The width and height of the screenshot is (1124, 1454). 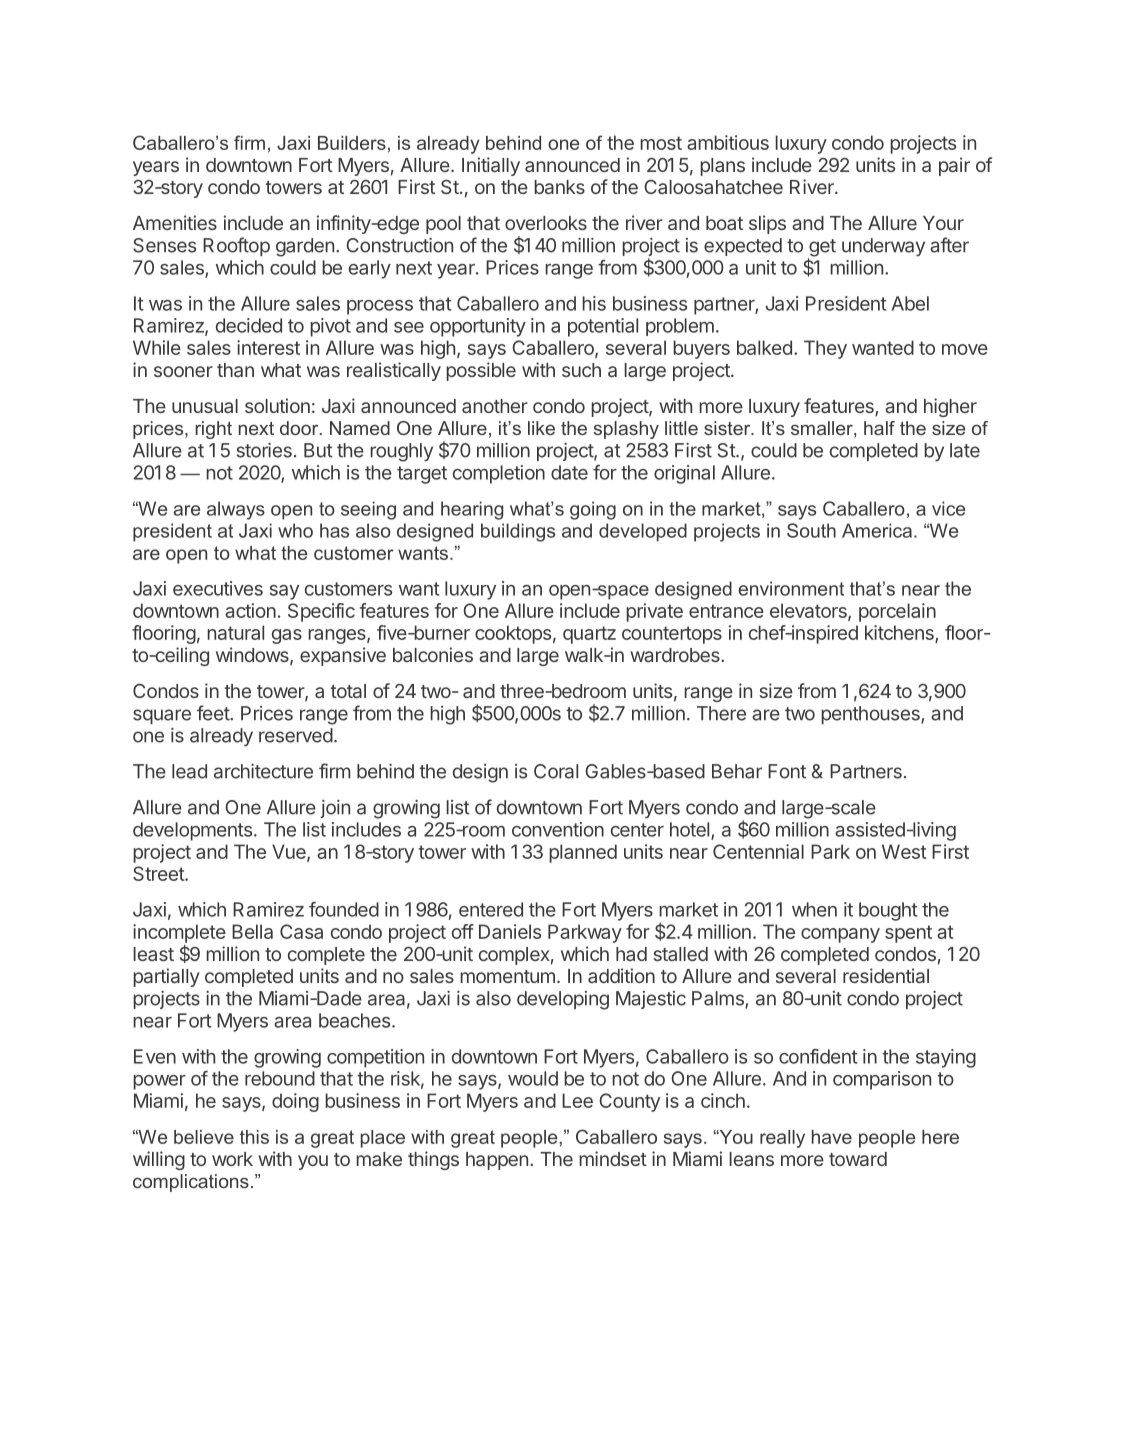 I want to click on West, so click(x=904, y=851).
